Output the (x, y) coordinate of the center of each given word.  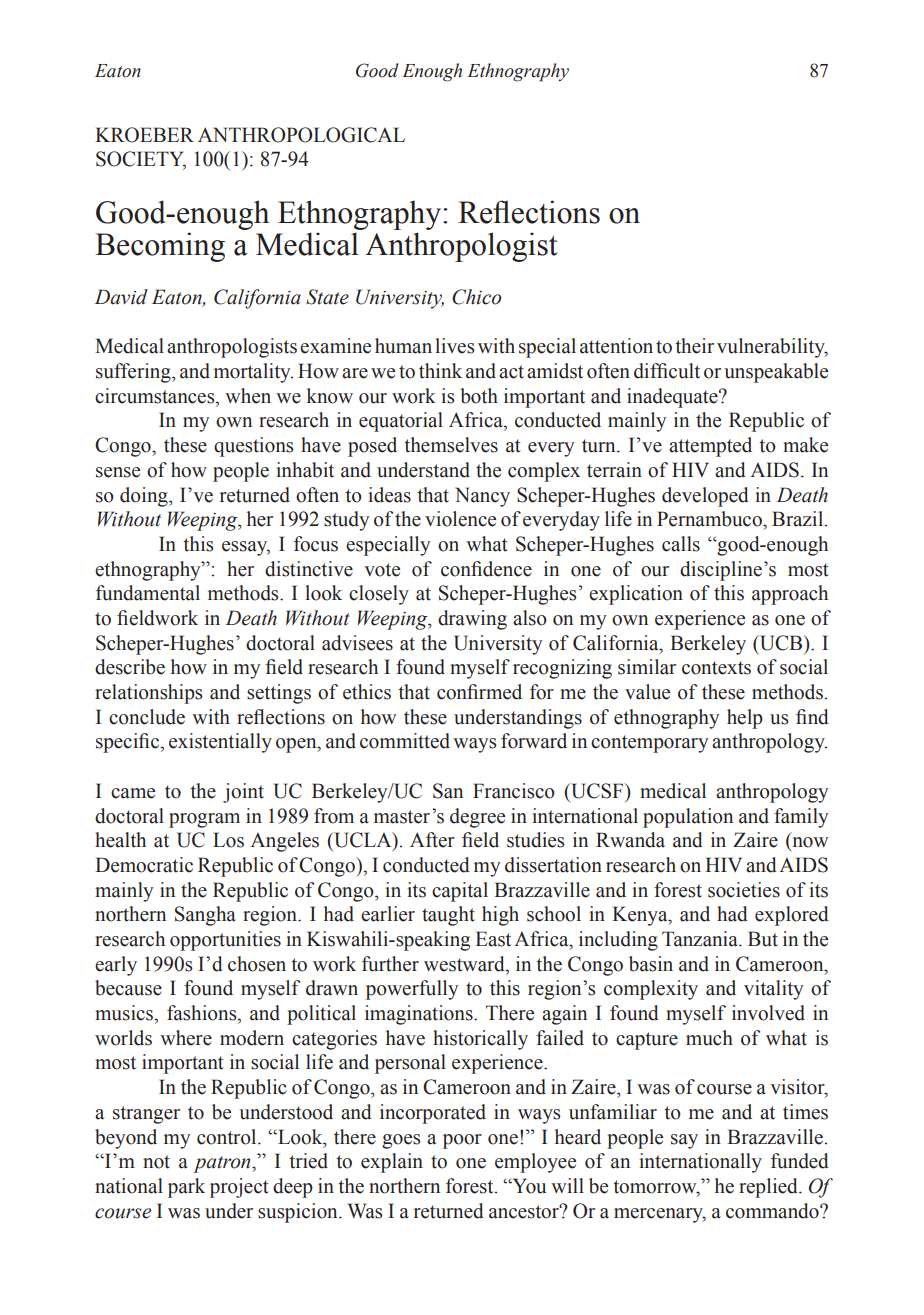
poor (462, 1141)
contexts (716, 668)
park (186, 1188)
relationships (149, 694)
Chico (476, 297)
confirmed (479, 692)
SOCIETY (141, 160)
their (694, 346)
